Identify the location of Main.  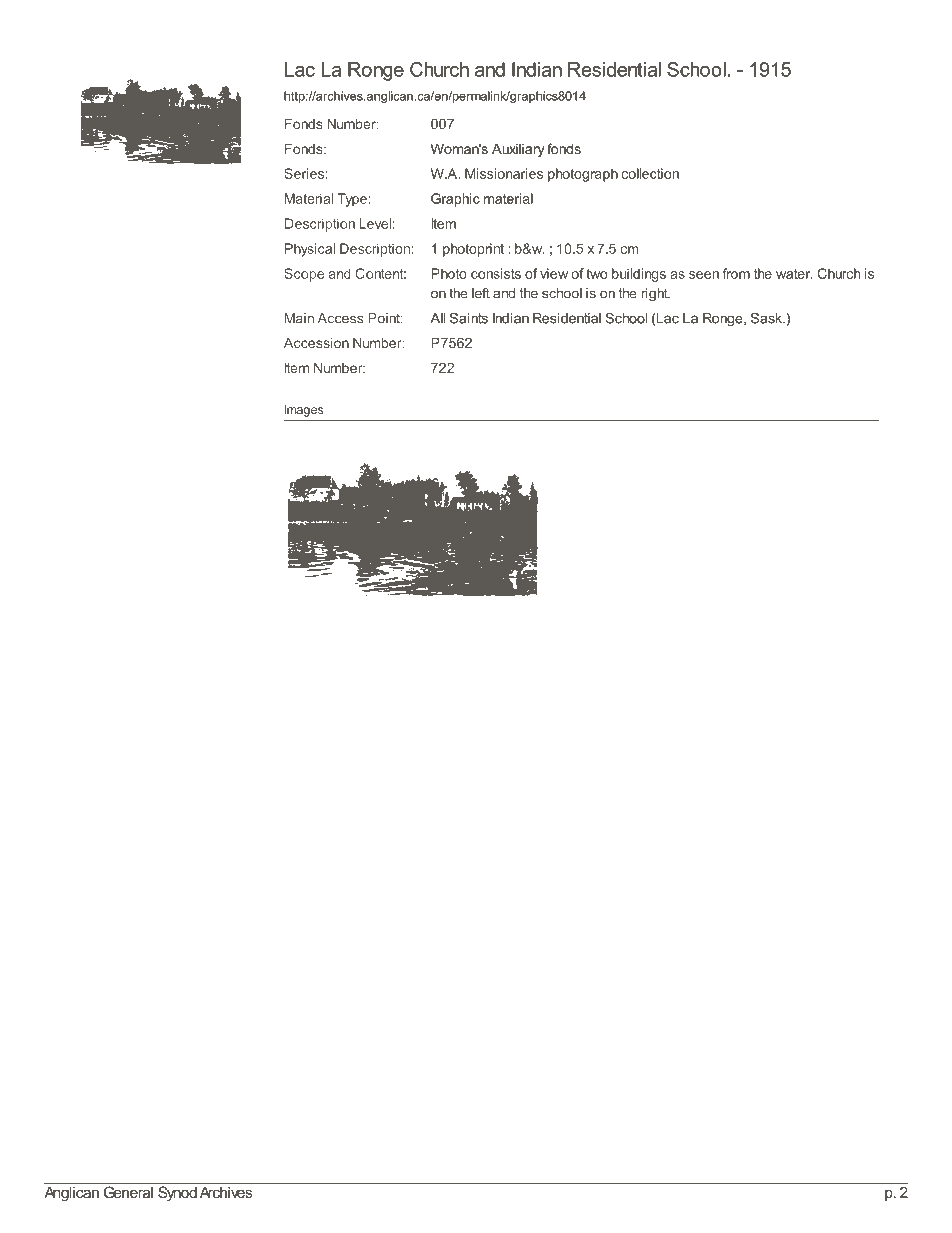
(299, 318).
